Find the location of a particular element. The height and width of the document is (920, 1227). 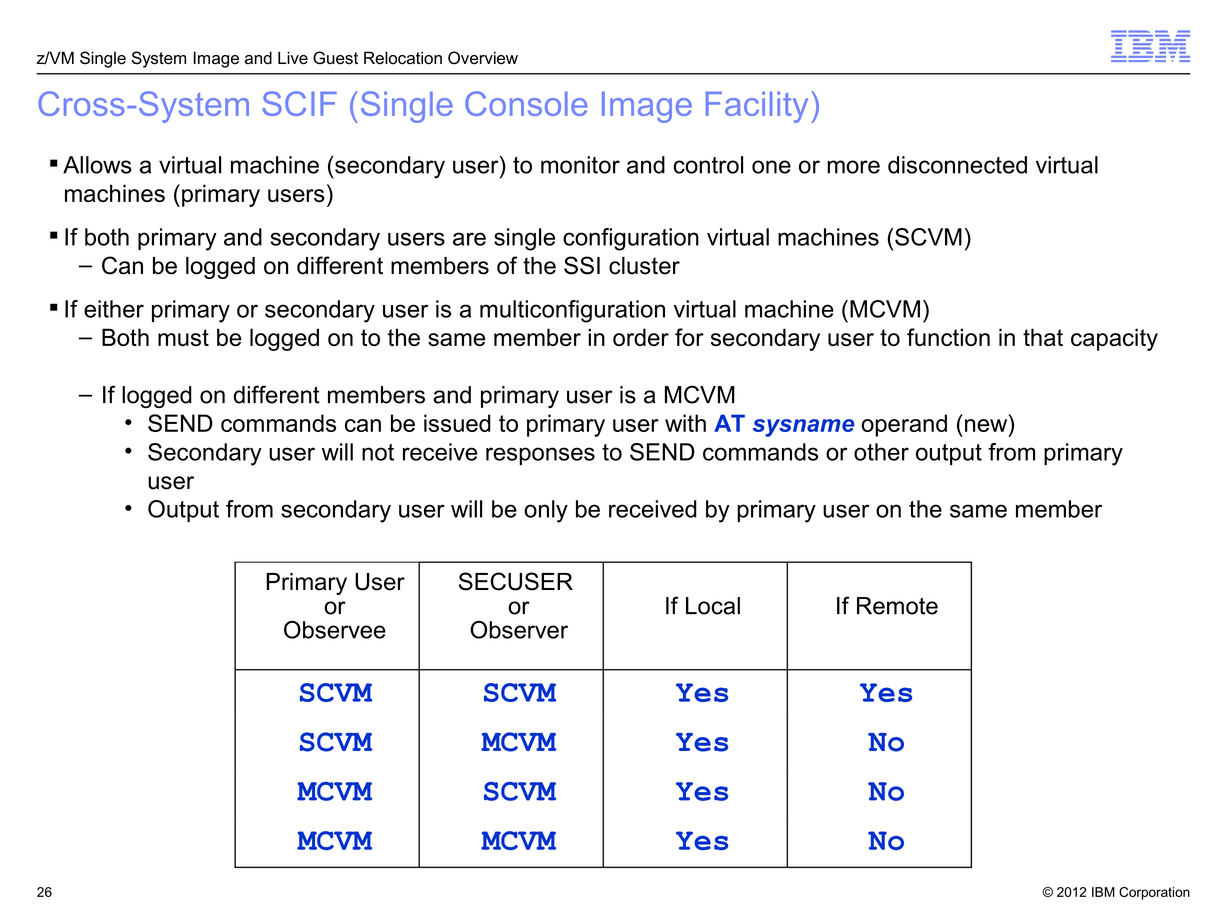

IBM is located at coordinates (1103, 892).
